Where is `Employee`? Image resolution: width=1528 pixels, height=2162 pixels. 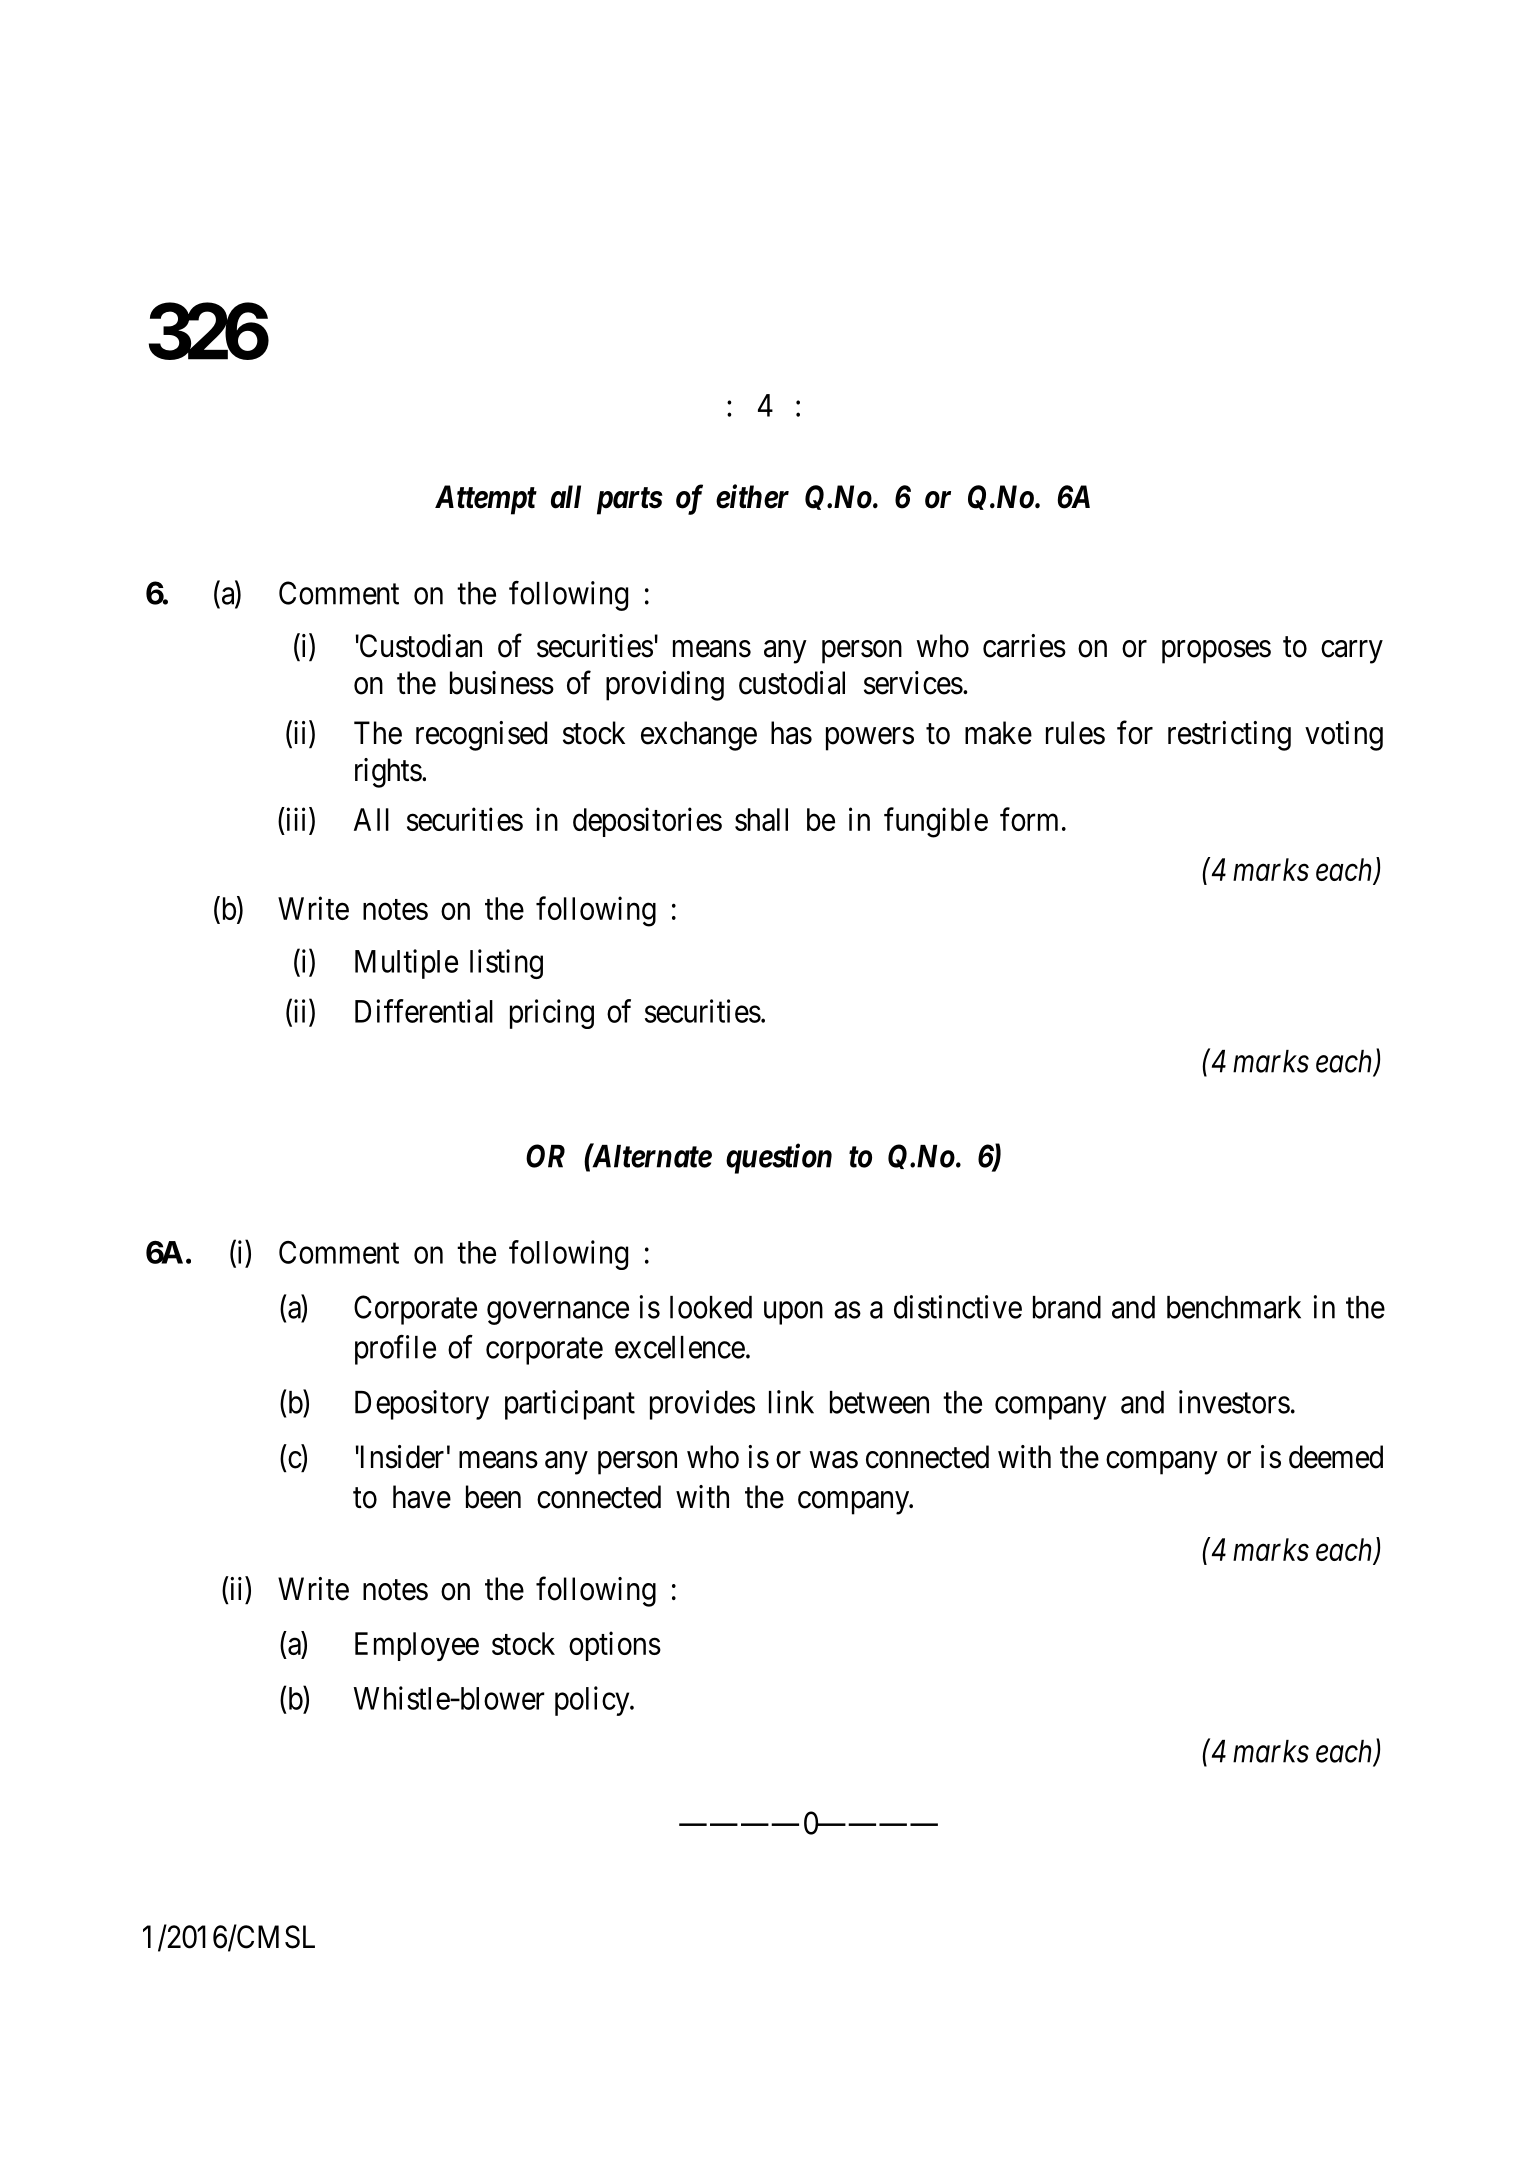 Employee is located at coordinates (417, 1646).
